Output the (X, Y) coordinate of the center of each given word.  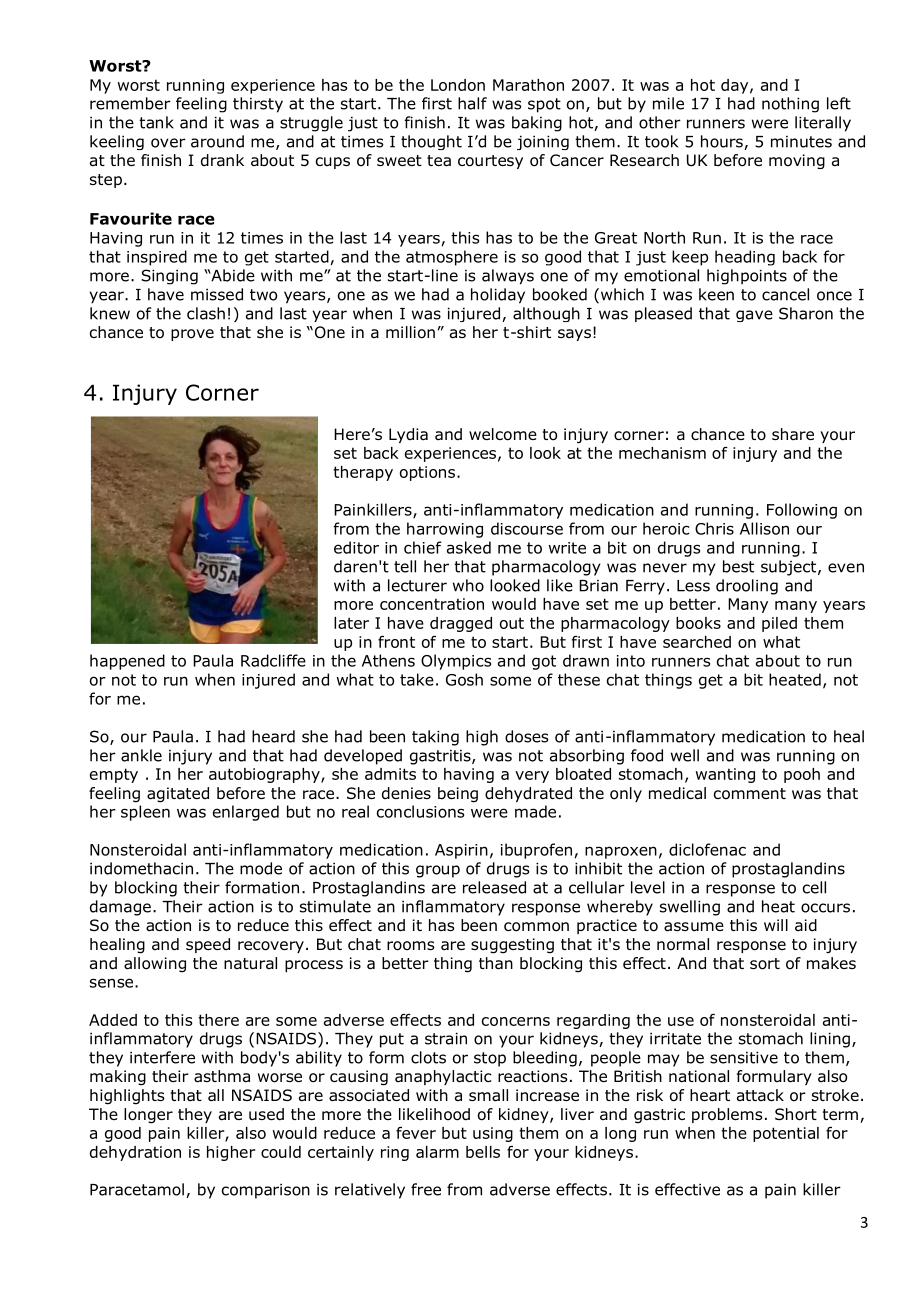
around (217, 141)
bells (483, 1152)
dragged (461, 624)
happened (127, 662)
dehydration (135, 1153)
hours (723, 142)
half (472, 103)
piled (779, 624)
